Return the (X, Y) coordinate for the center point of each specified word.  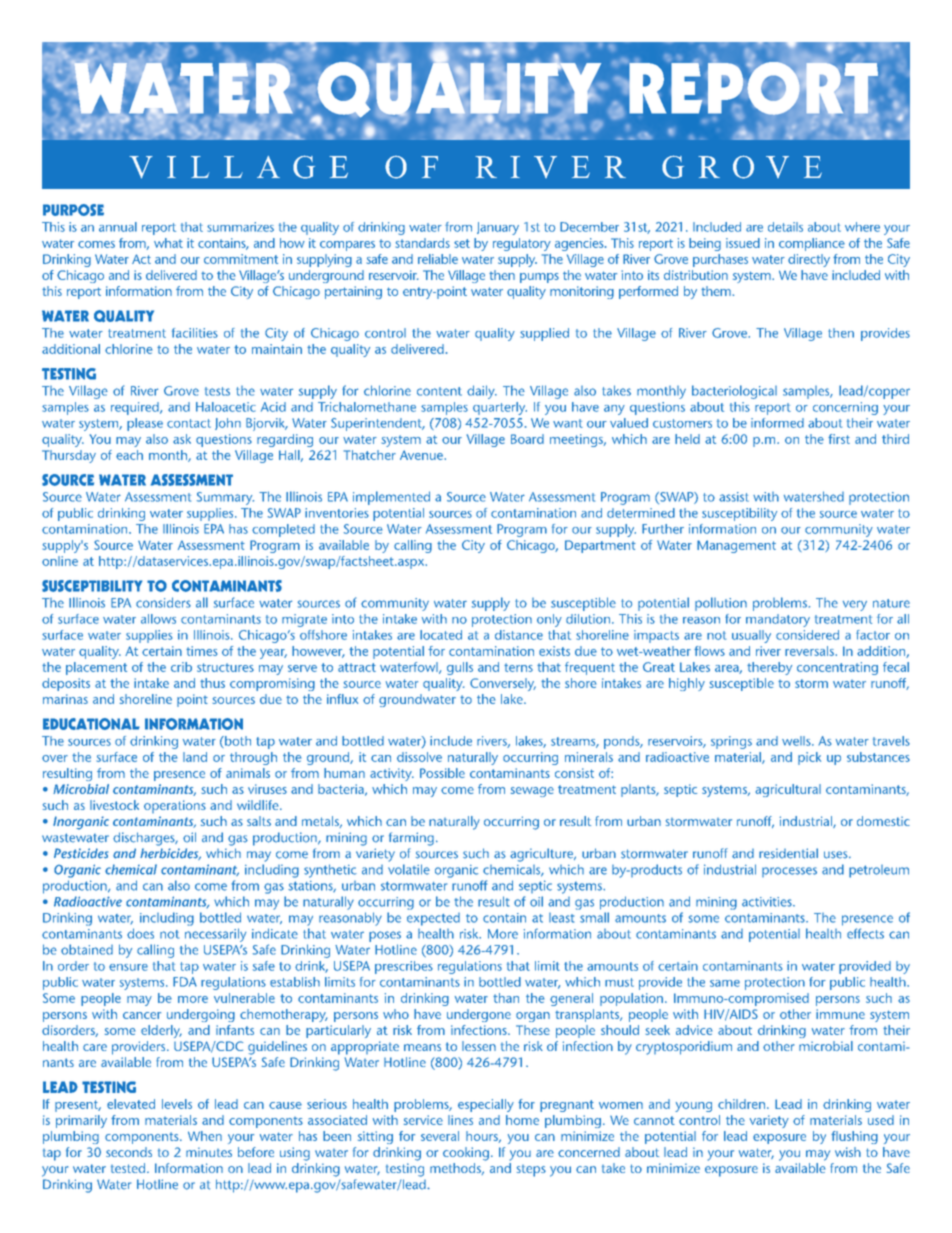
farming (411, 839)
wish (848, 1152)
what (168, 243)
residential (788, 853)
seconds (129, 1152)
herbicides (170, 854)
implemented (391, 498)
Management (736, 546)
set (462, 243)
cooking (466, 1154)
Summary (225, 498)
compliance (812, 244)
